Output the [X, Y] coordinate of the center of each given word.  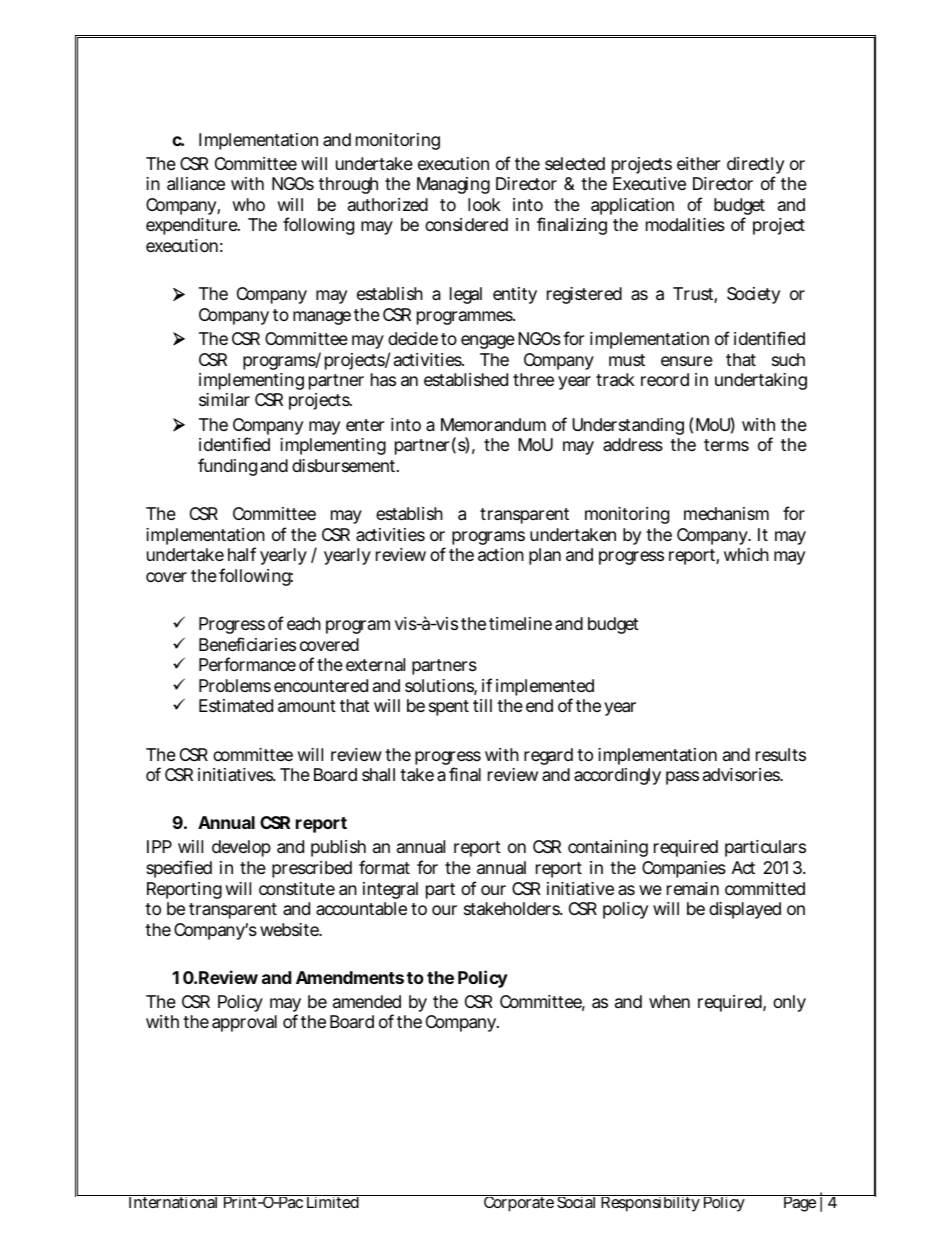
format [384, 867]
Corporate [519, 1203]
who [249, 204]
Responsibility [651, 1203]
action [501, 555]
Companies [684, 869]
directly [755, 167]
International [173, 1201]
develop [241, 848]
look [484, 204]
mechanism [726, 514]
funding [227, 467]
